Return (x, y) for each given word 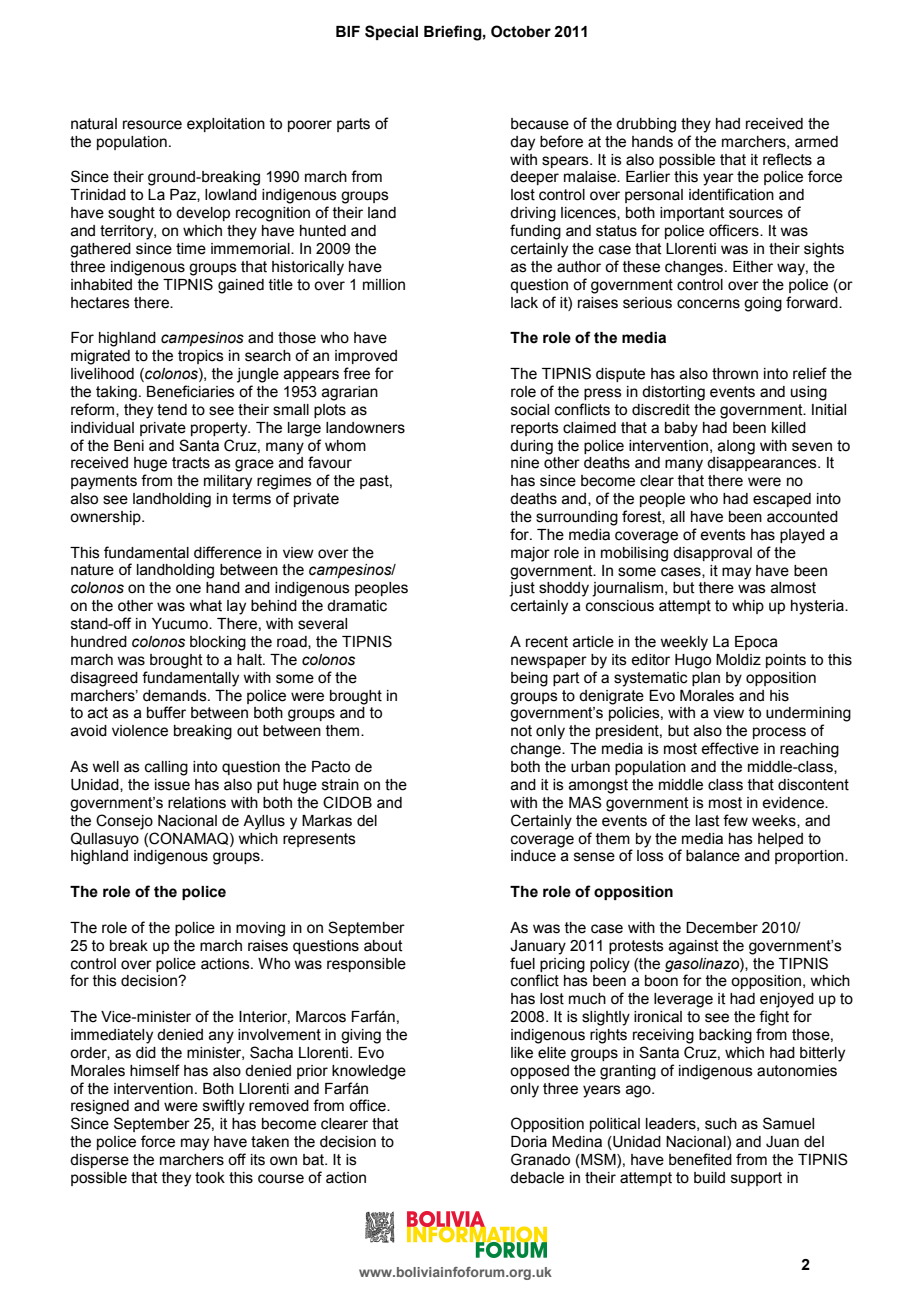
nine (525, 463)
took (210, 1178)
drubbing (646, 125)
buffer (166, 712)
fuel (522, 963)
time (191, 249)
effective (730, 748)
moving (260, 929)
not (521, 731)
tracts (191, 463)
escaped (782, 500)
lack (524, 303)
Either (753, 267)
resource (152, 125)
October (521, 31)
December (722, 928)
